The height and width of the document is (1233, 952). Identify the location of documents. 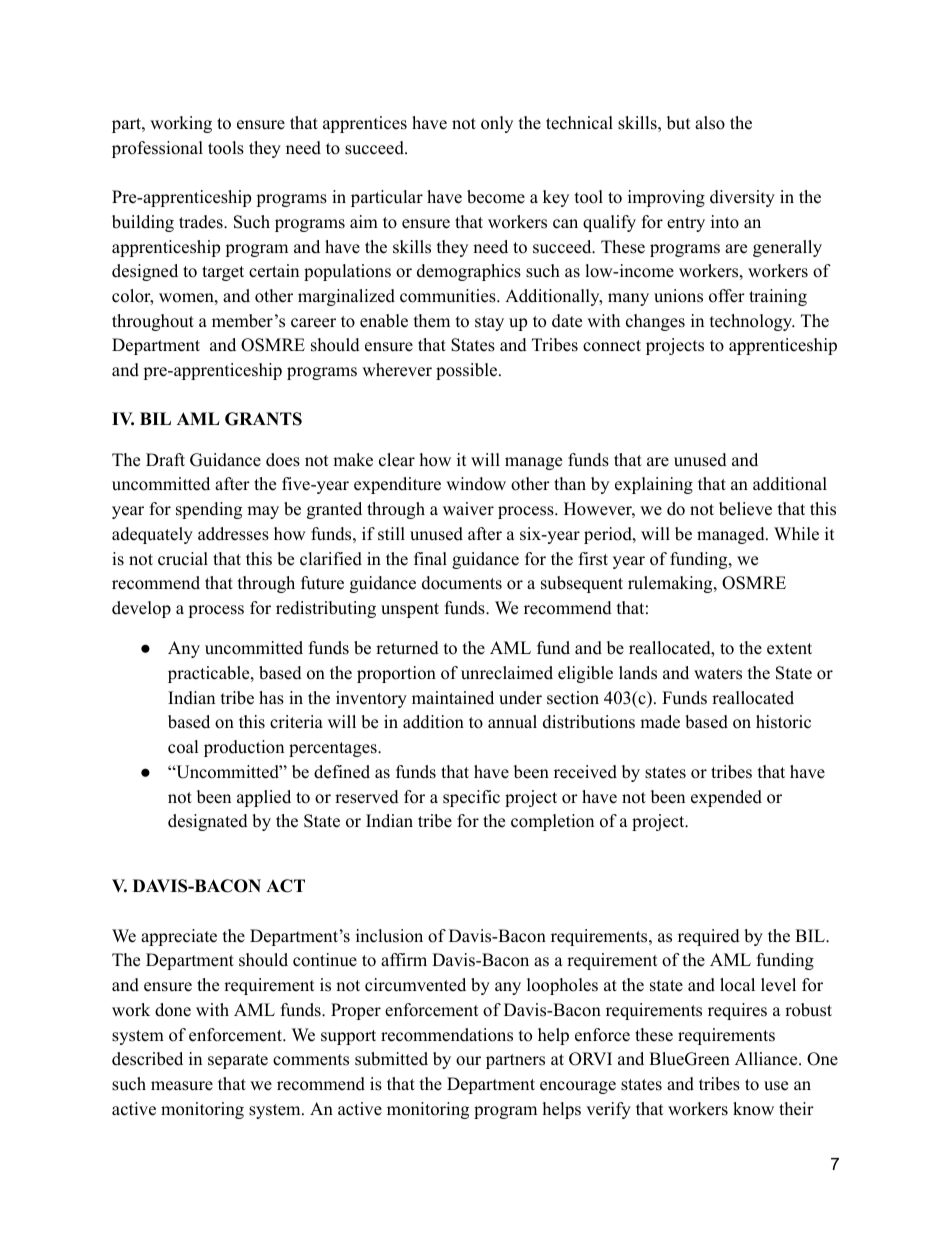
(462, 583).
